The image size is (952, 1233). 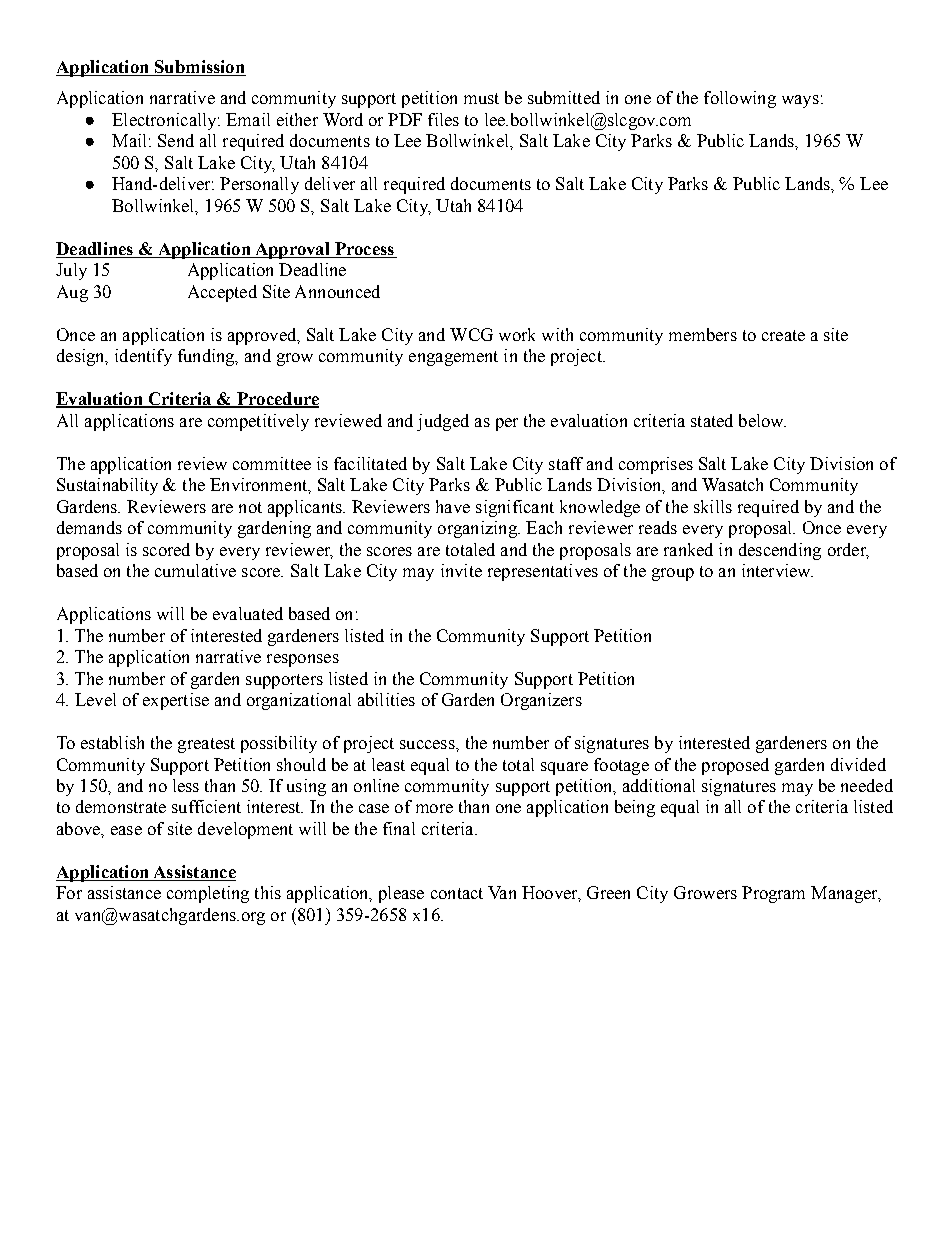 What do you see at coordinates (800, 101) in the screenshot?
I see `ways` at bounding box center [800, 101].
